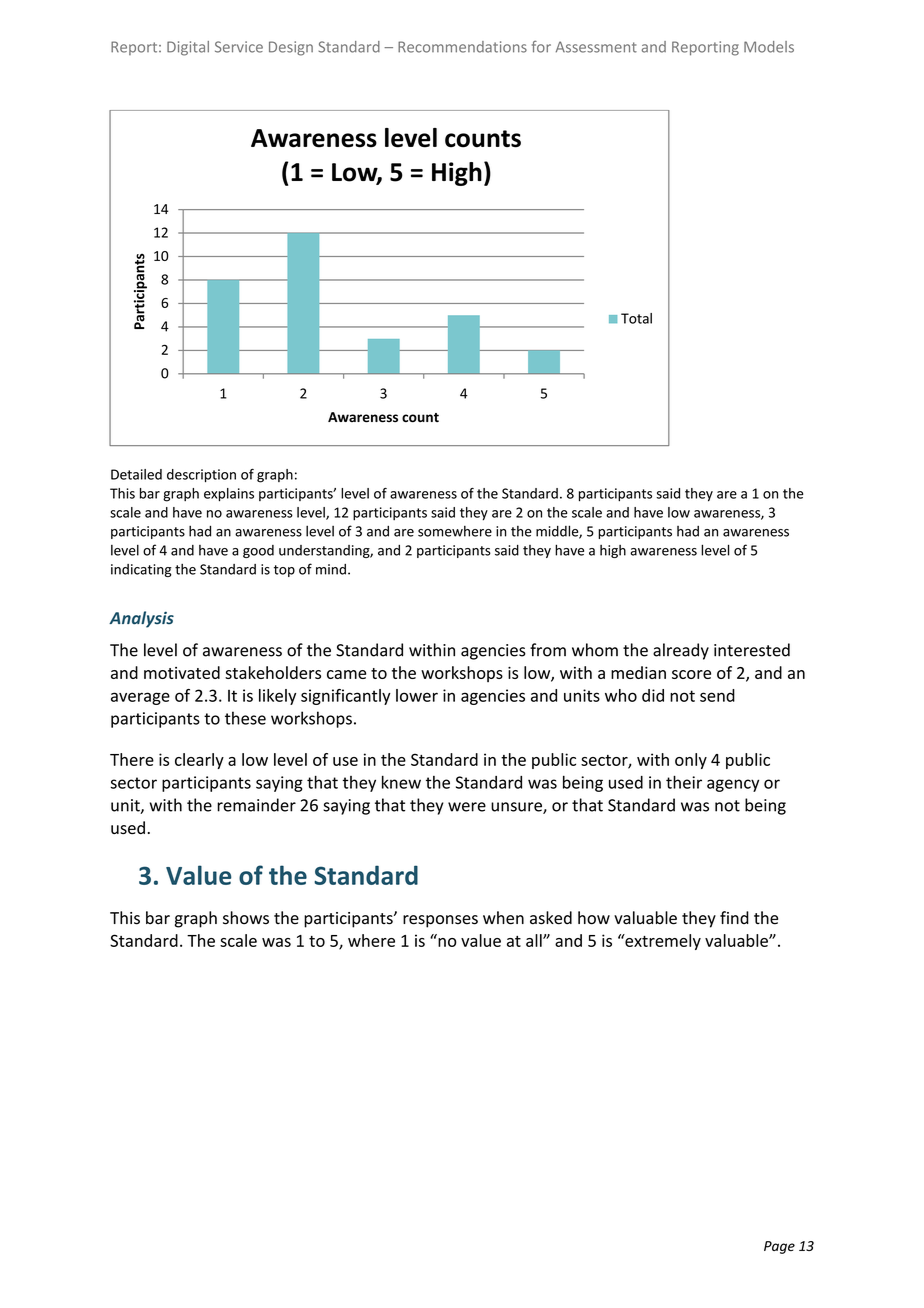  What do you see at coordinates (535, 940) in the screenshot?
I see `all` at bounding box center [535, 940].
